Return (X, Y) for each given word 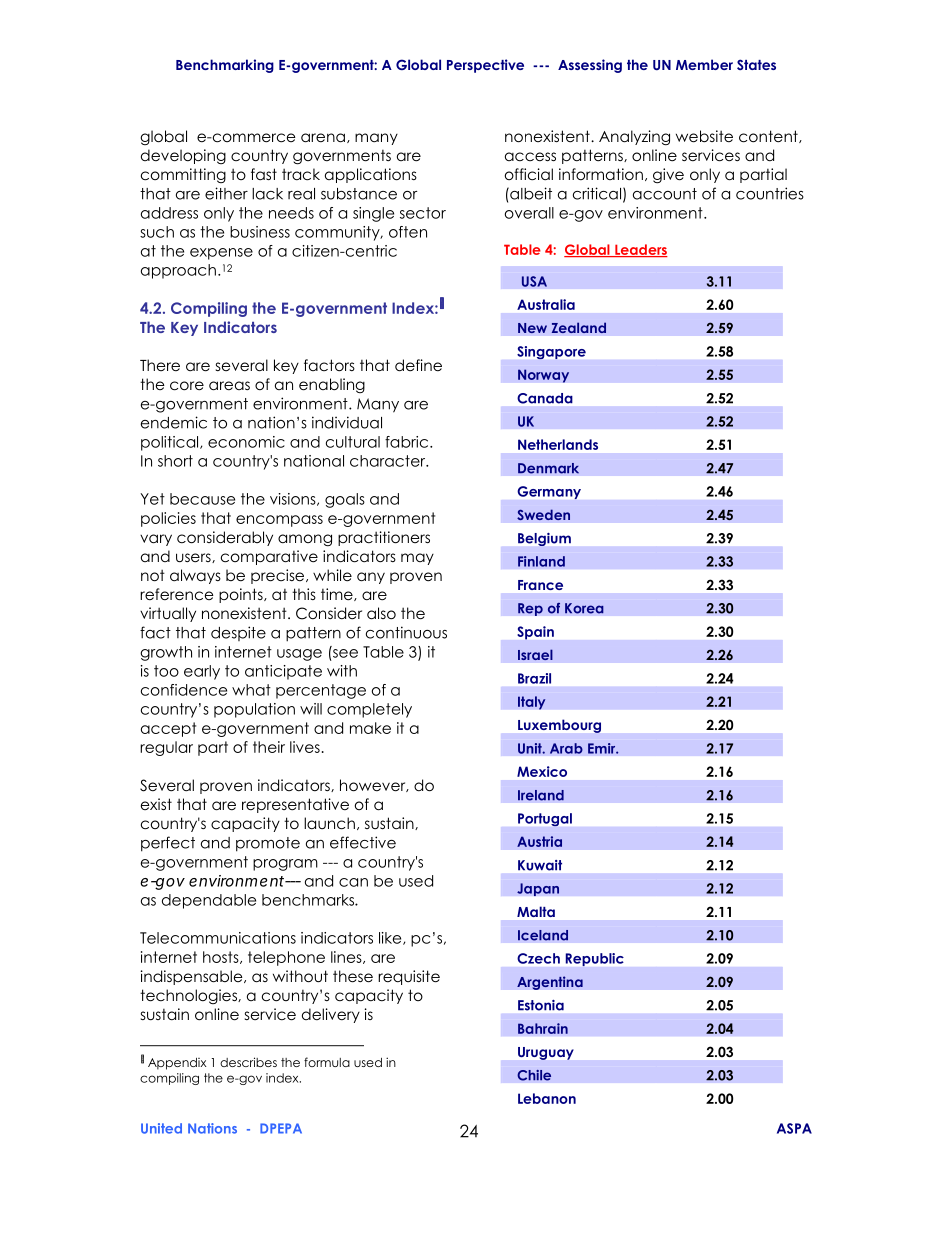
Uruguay (546, 1053)
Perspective (485, 66)
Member (704, 64)
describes (248, 1062)
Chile (534, 1075)
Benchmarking (225, 66)
